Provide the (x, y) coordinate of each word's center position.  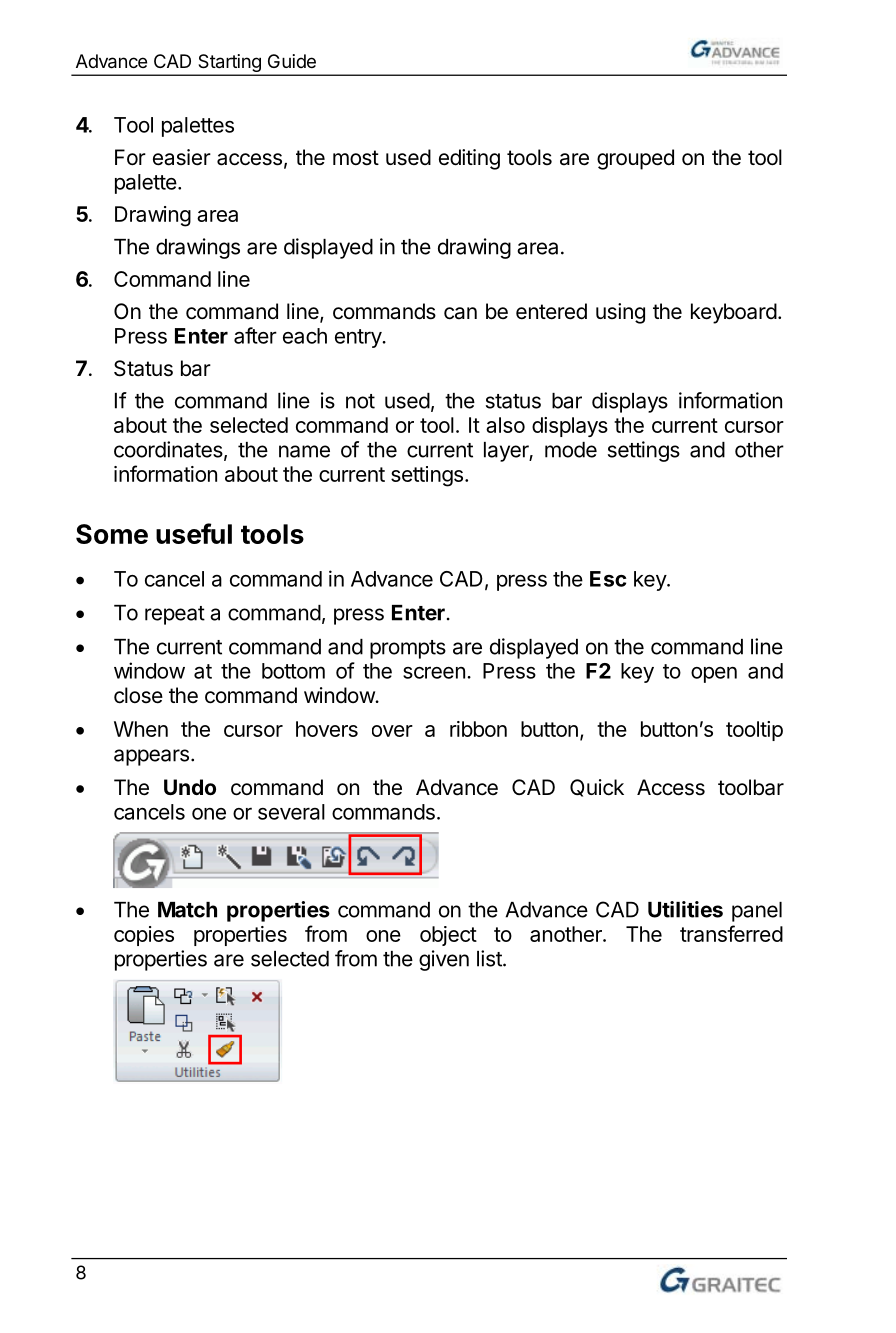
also (505, 425)
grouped (635, 159)
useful (194, 533)
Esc (608, 579)
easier (182, 157)
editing (469, 159)
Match (187, 910)
